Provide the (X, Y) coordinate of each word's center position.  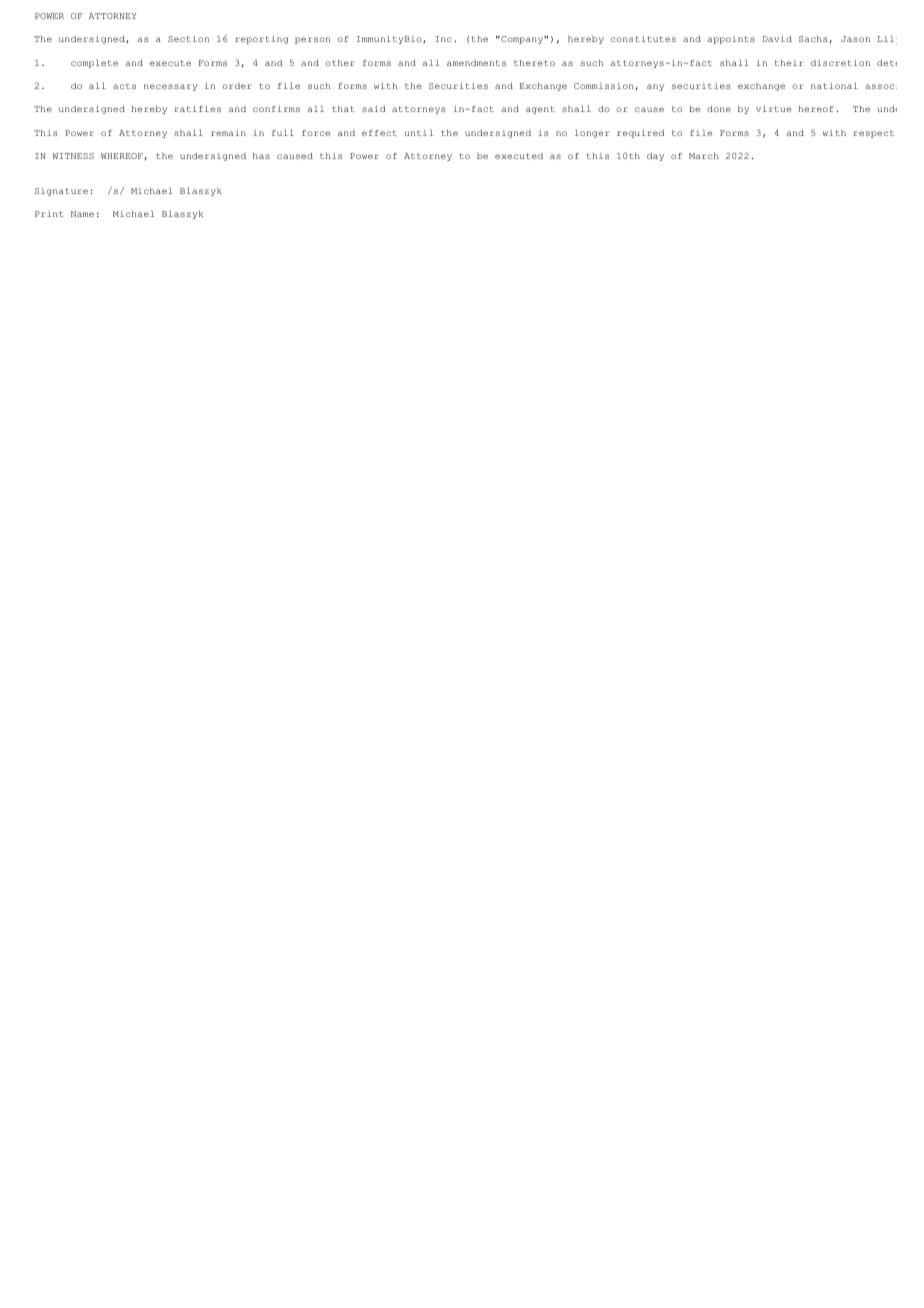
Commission (604, 86)
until (419, 133)
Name (82, 214)
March (704, 156)
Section (188, 38)
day (655, 157)
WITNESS (73, 156)
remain (228, 133)
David (777, 38)
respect (873, 134)
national (834, 86)
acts (124, 86)
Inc (443, 39)
